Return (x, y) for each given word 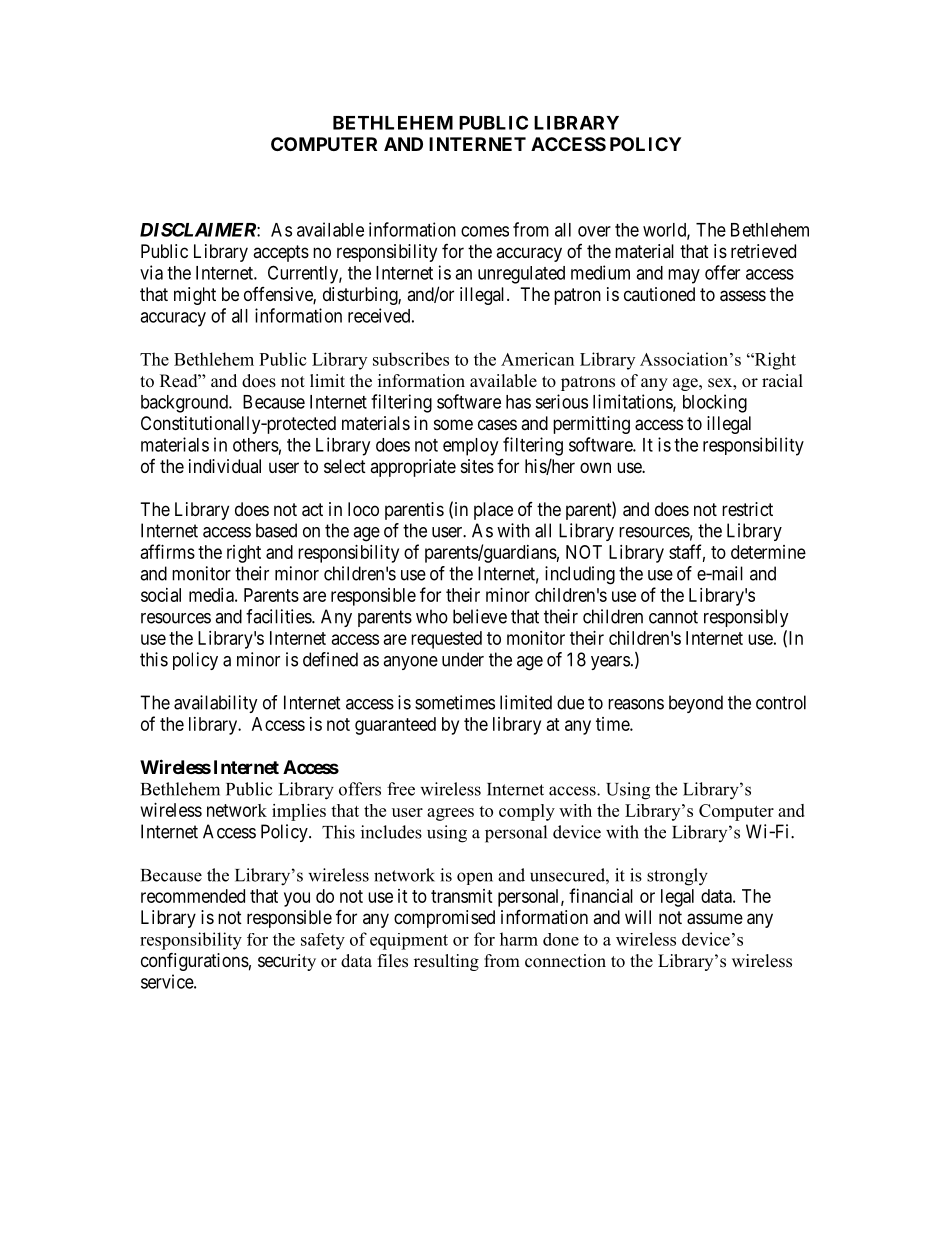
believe (480, 616)
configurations (195, 961)
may (684, 276)
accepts (281, 253)
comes (485, 231)
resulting (446, 962)
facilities (279, 616)
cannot (673, 617)
